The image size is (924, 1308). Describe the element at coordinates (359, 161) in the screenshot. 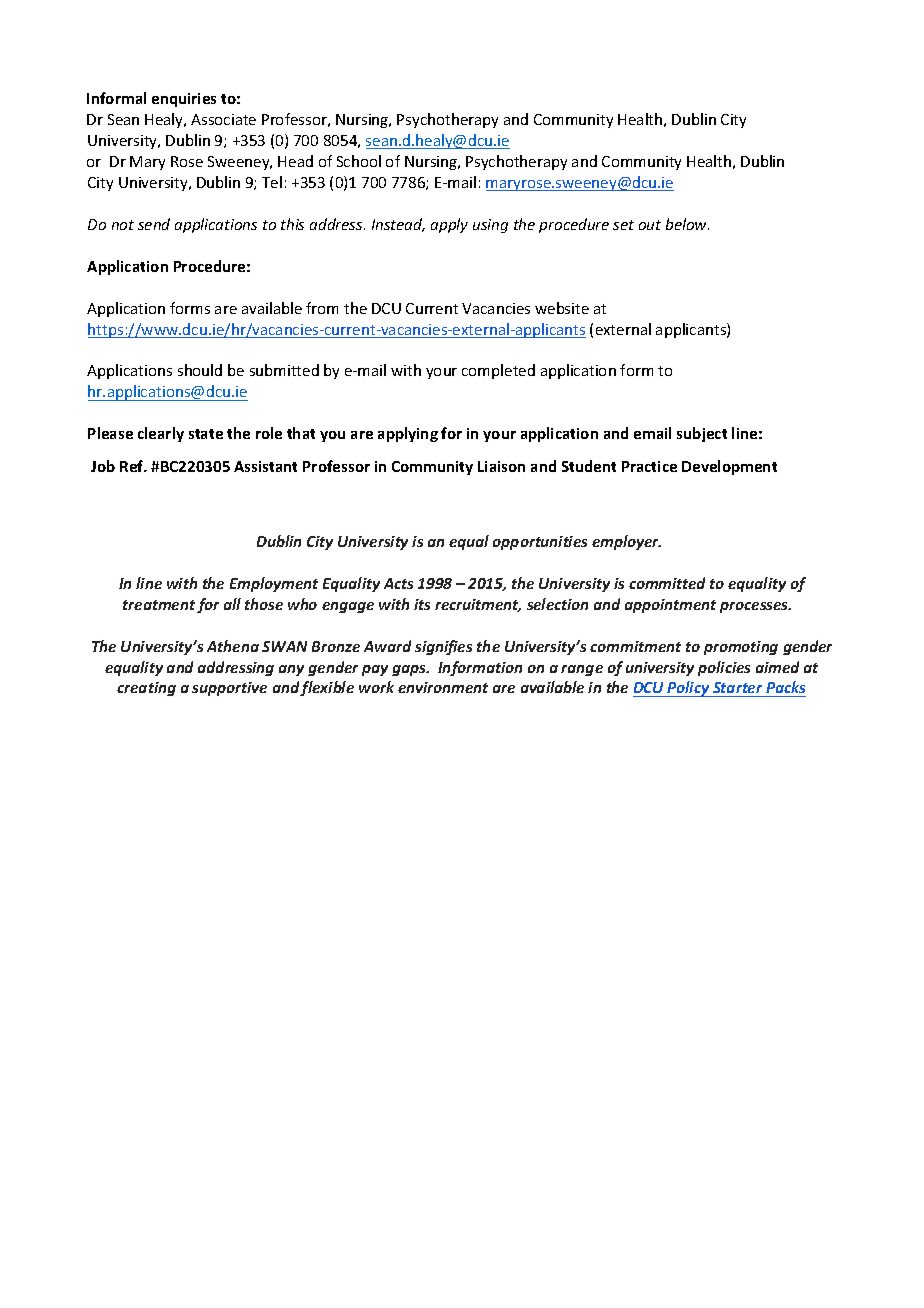

I see `School` at that location.
